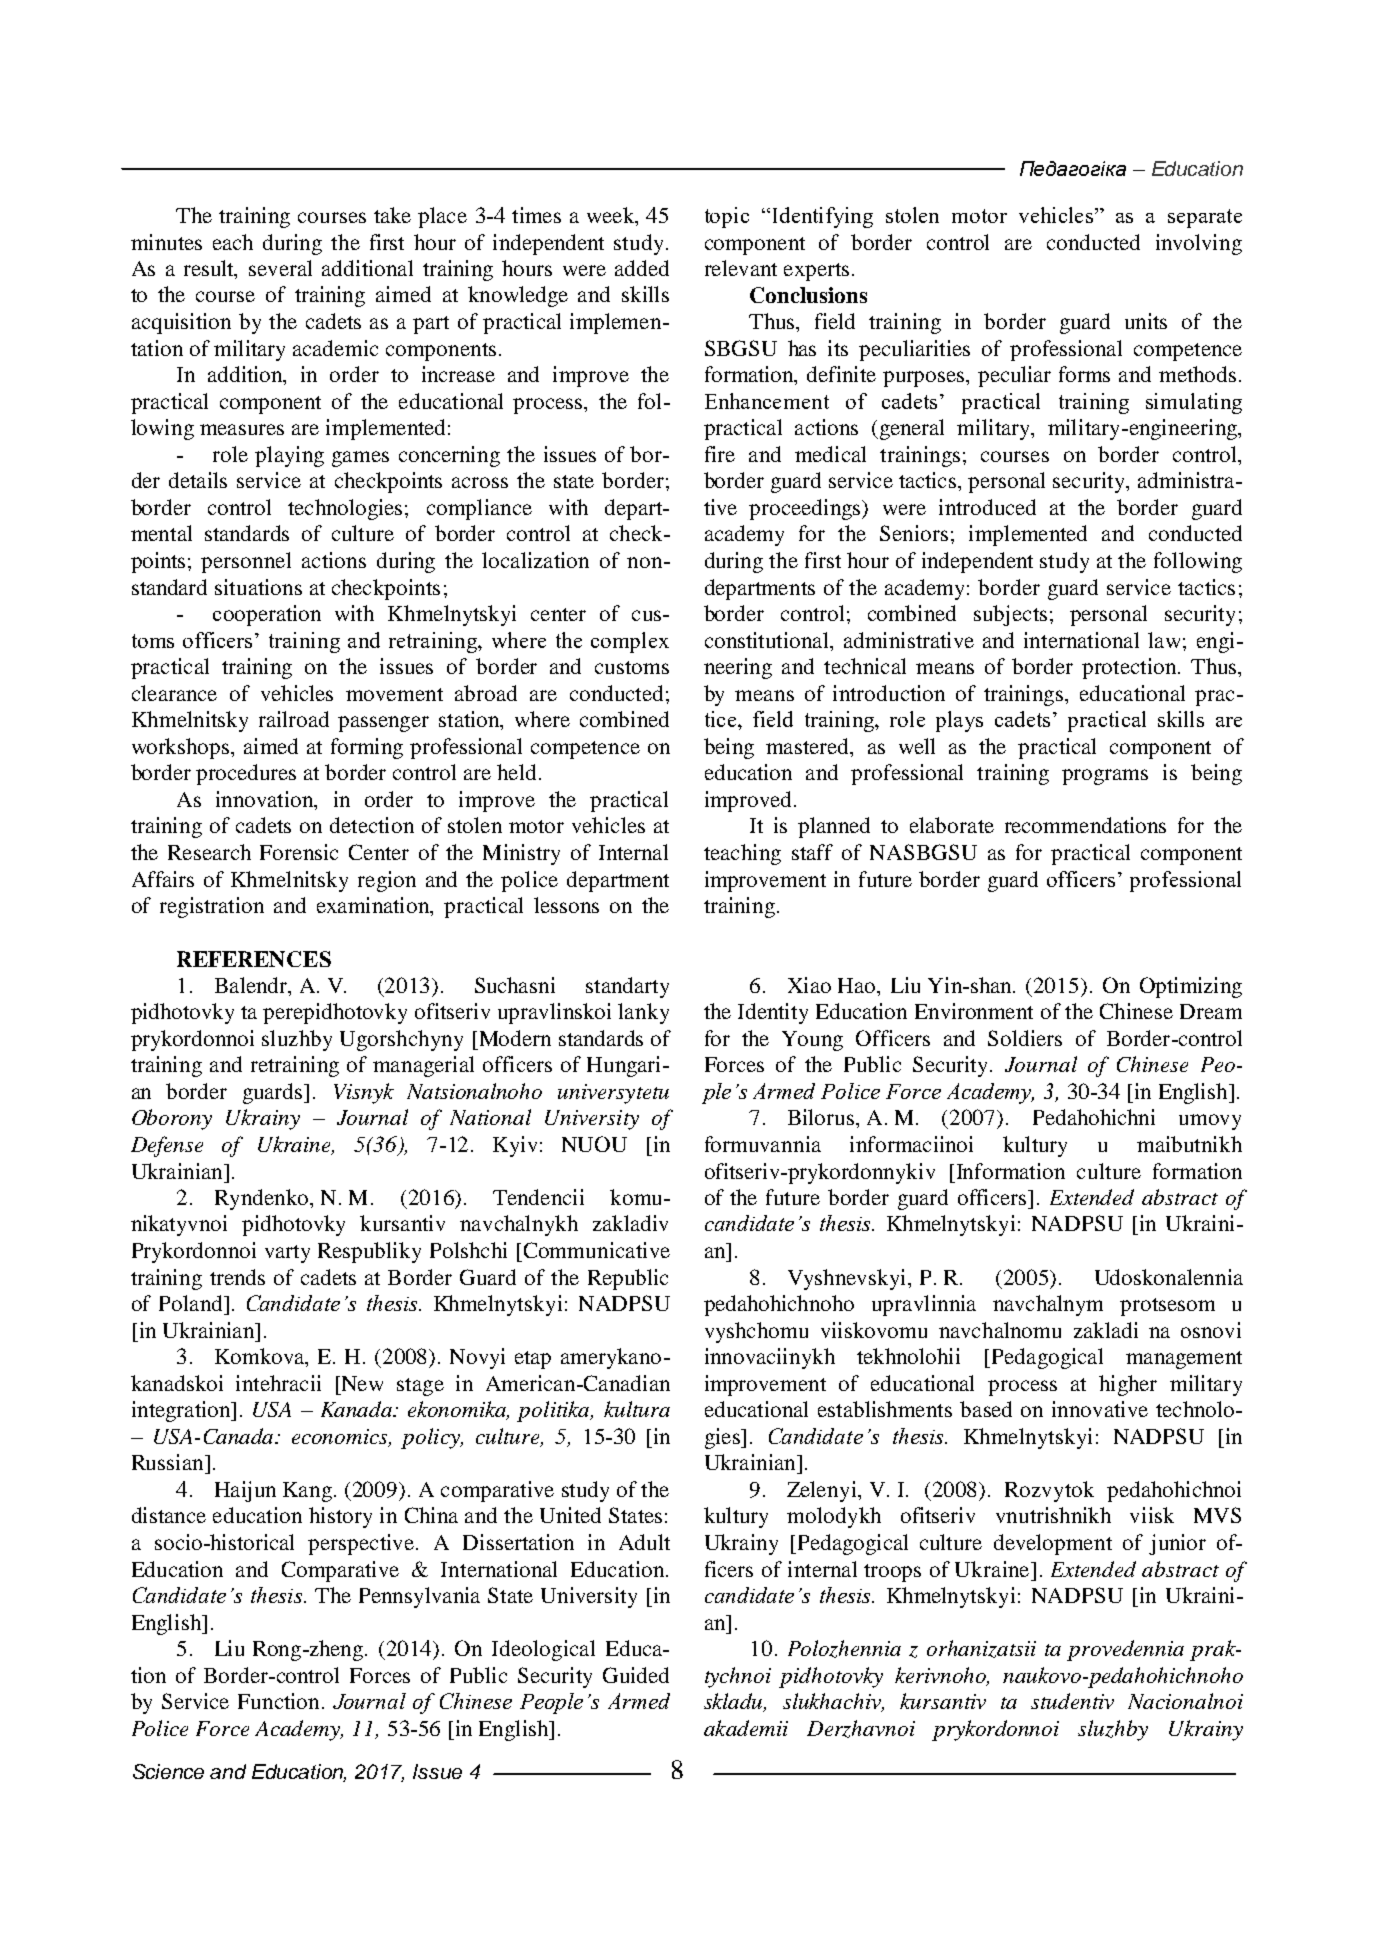  Describe the element at coordinates (636, 1675) in the image. I see `Guided` at that location.
